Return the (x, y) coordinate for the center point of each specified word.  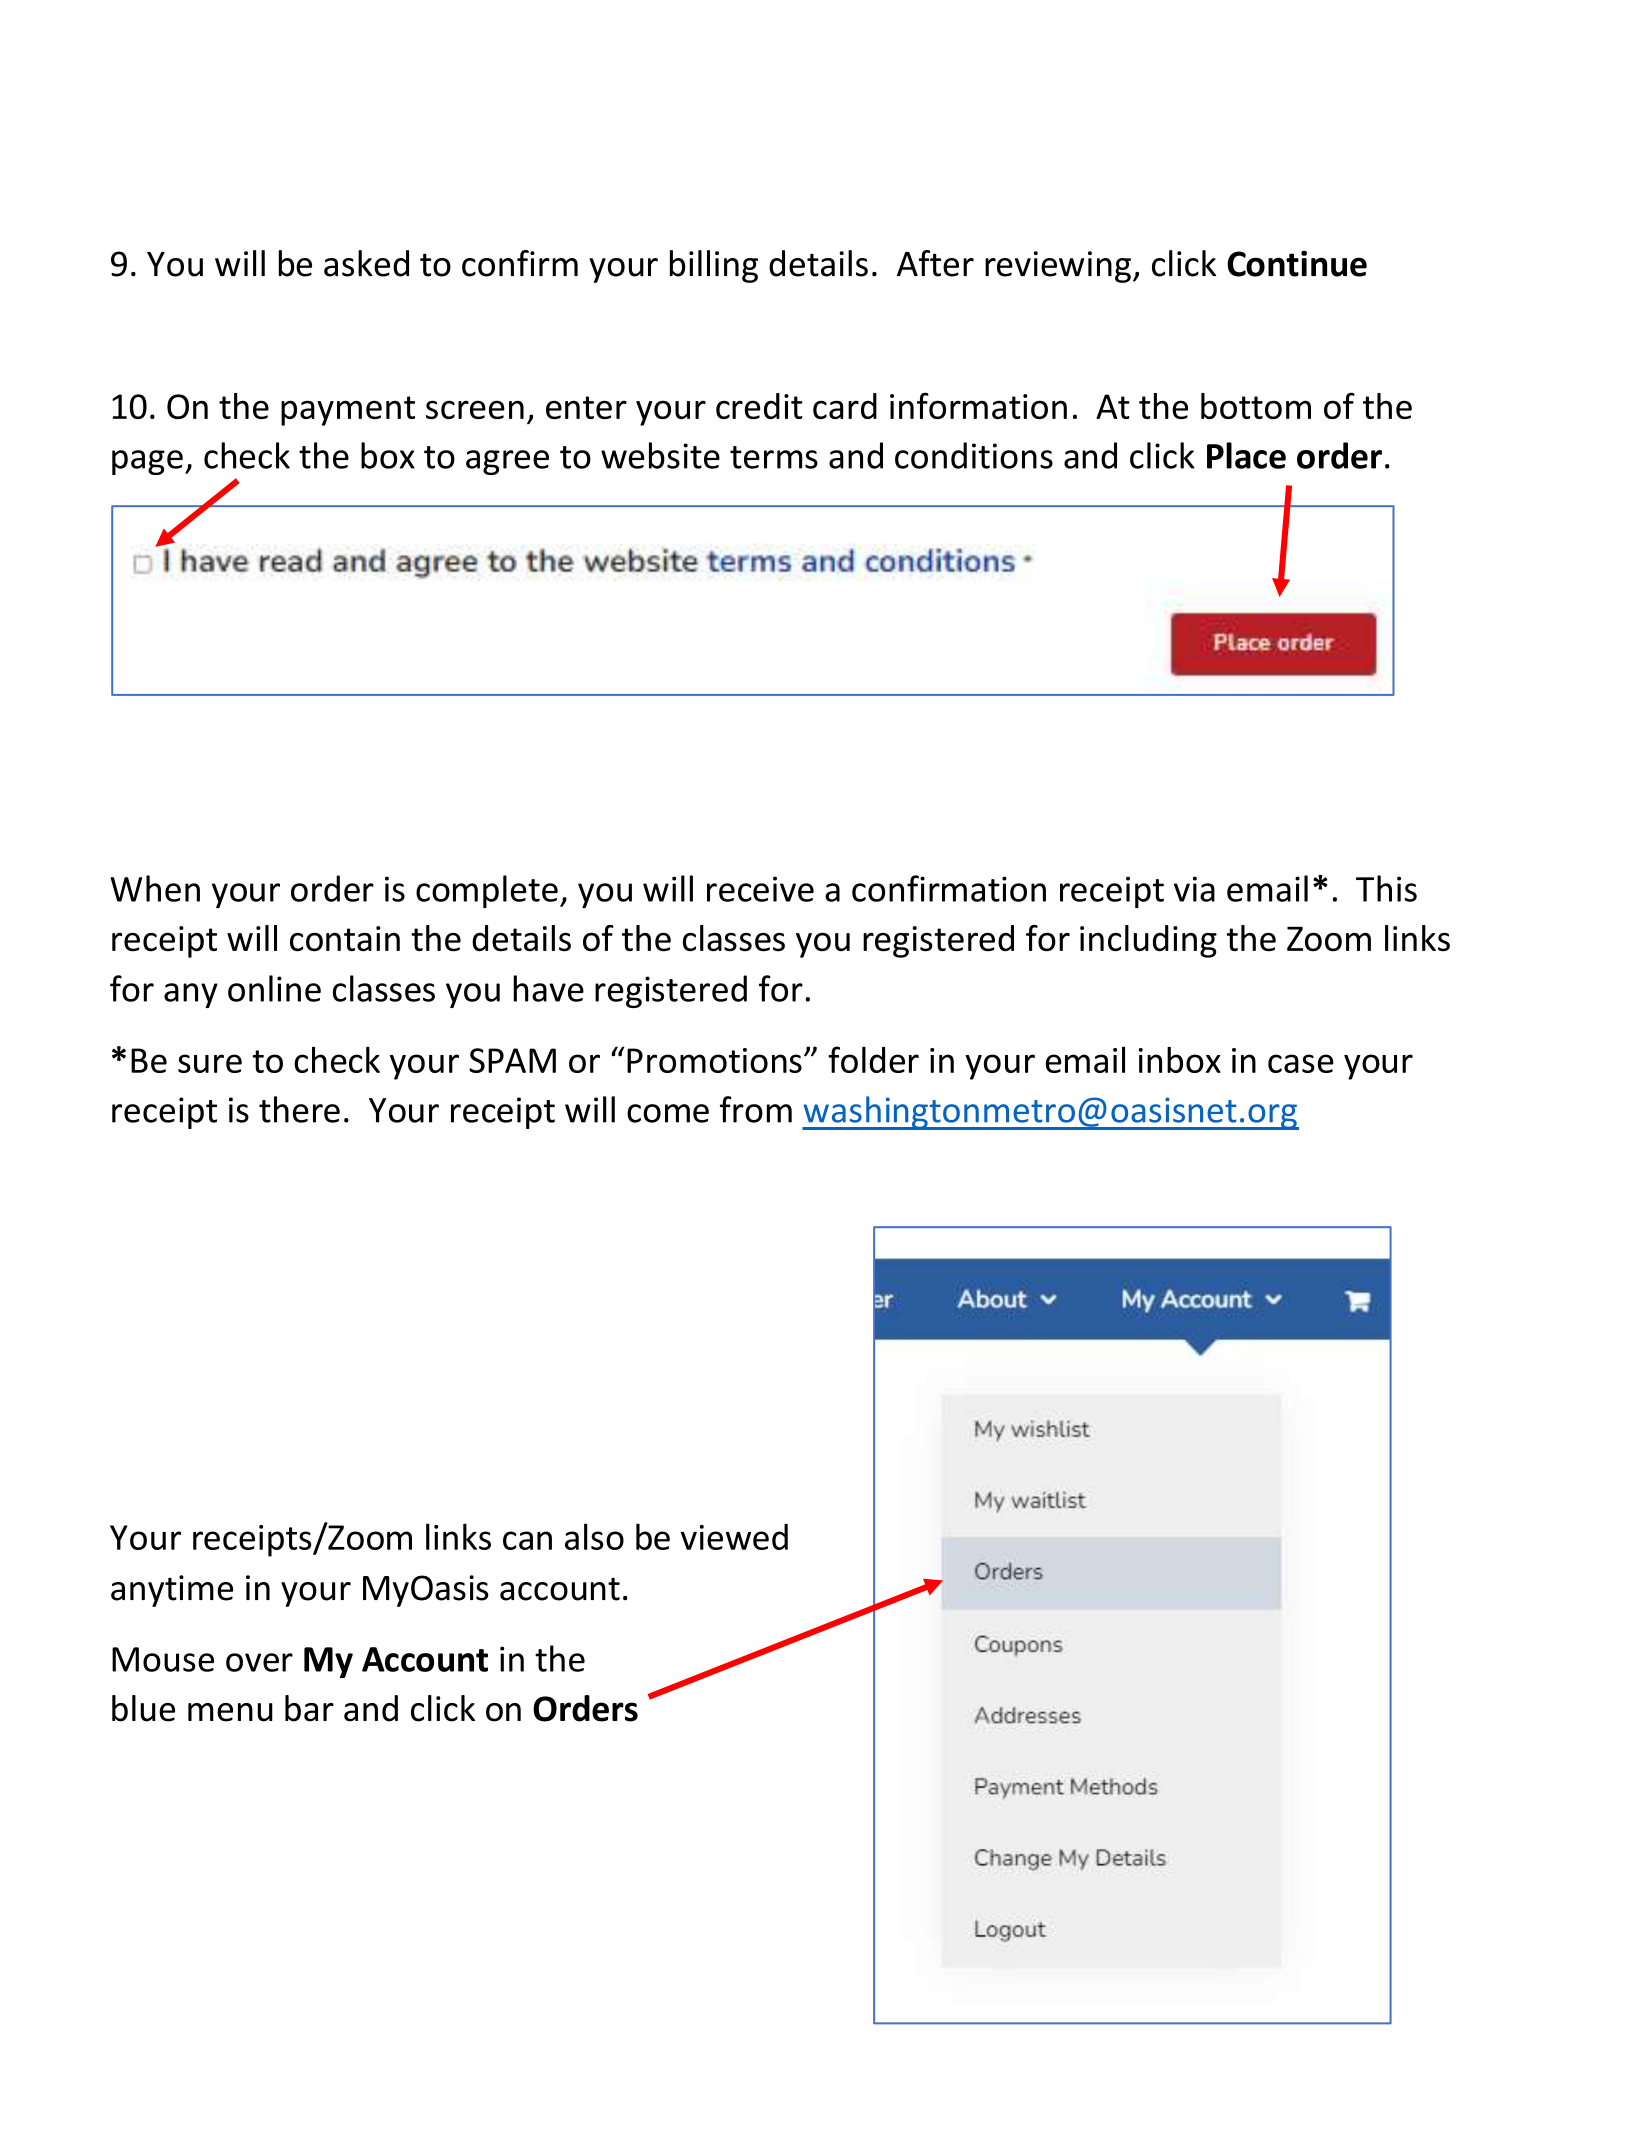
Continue (1297, 264)
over (259, 1662)
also (594, 1536)
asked (366, 263)
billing (714, 266)
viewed (734, 1537)
